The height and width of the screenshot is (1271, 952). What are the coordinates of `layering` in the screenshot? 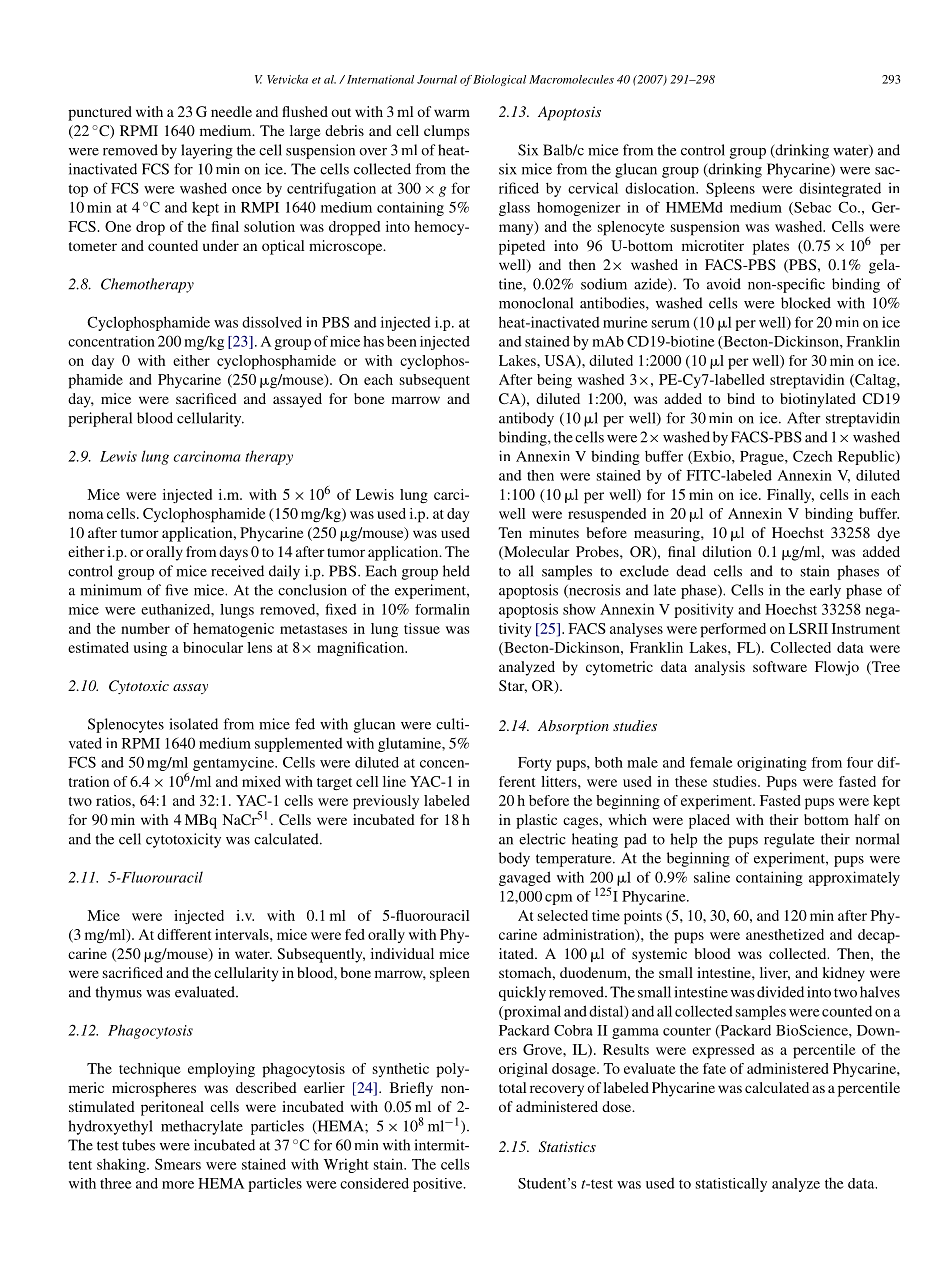 It's located at (207, 151).
